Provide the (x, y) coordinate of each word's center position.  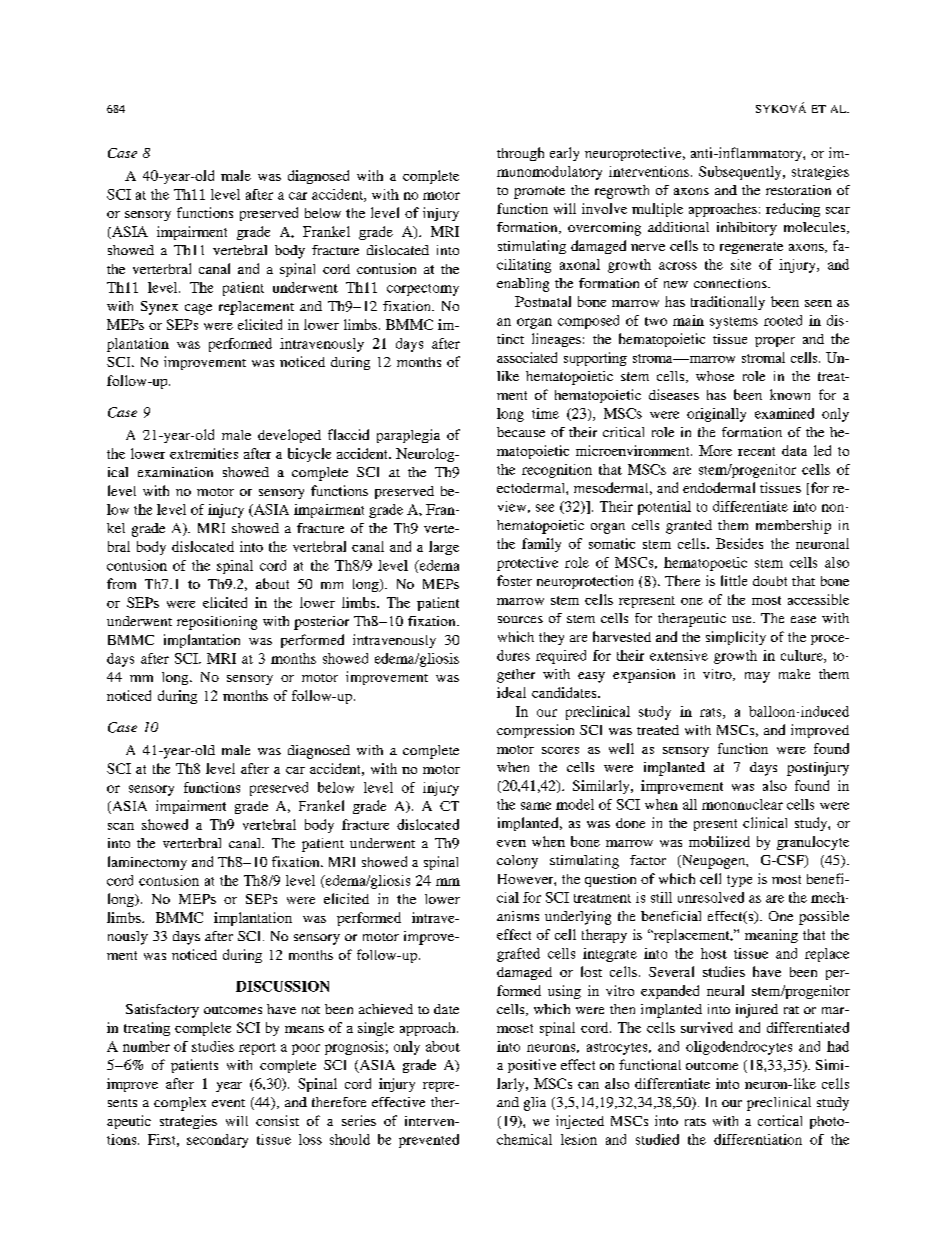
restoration (798, 190)
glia (535, 1104)
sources (520, 619)
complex (180, 1104)
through (520, 154)
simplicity (736, 638)
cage (198, 309)
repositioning (217, 623)
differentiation (758, 1139)
